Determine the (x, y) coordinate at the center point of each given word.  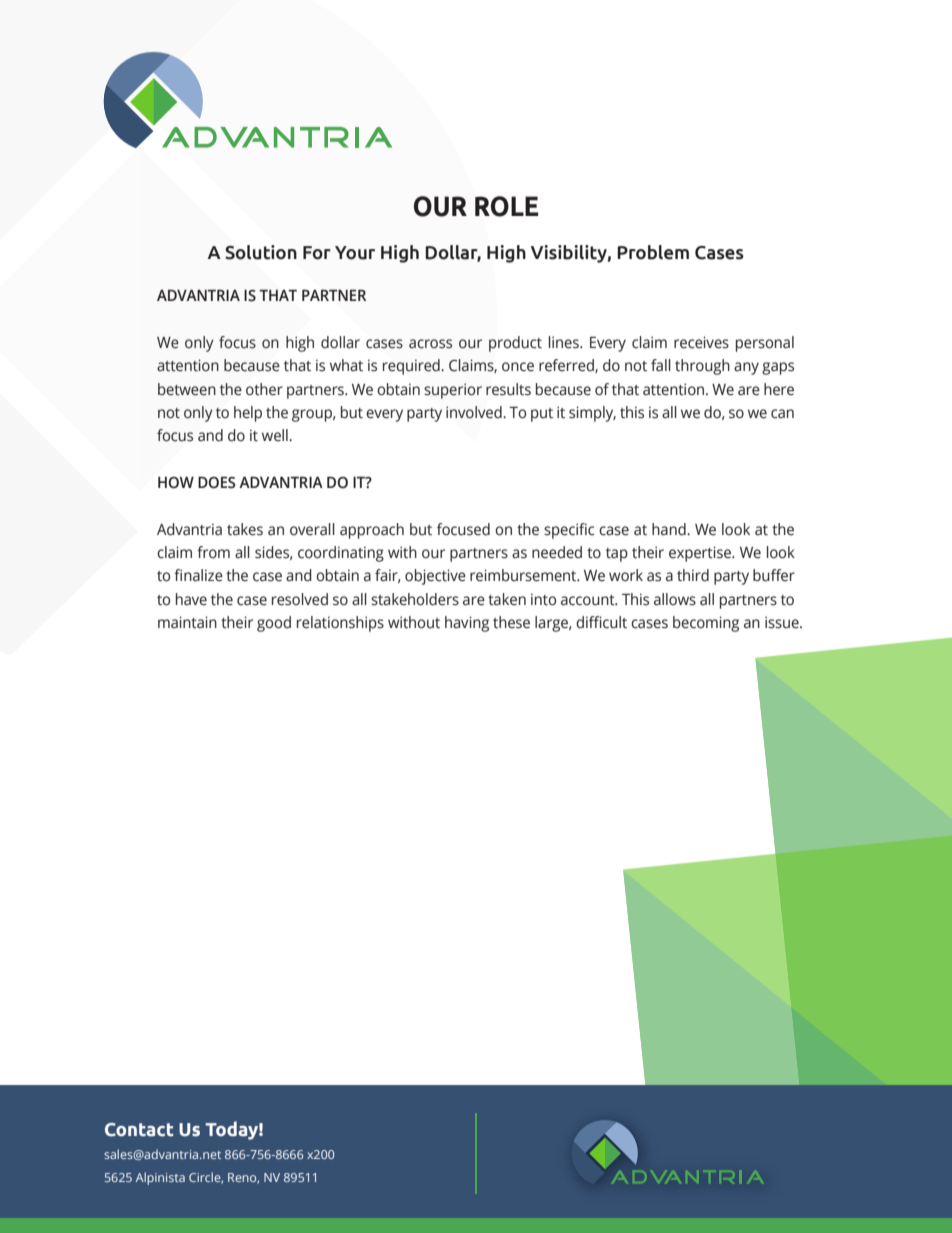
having (467, 624)
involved (475, 412)
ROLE (506, 206)
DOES (216, 482)
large (552, 624)
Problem (653, 252)
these (511, 622)
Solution (261, 252)
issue (783, 622)
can (782, 414)
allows (675, 599)
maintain (187, 622)
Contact (139, 1130)
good (274, 624)
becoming (706, 624)
